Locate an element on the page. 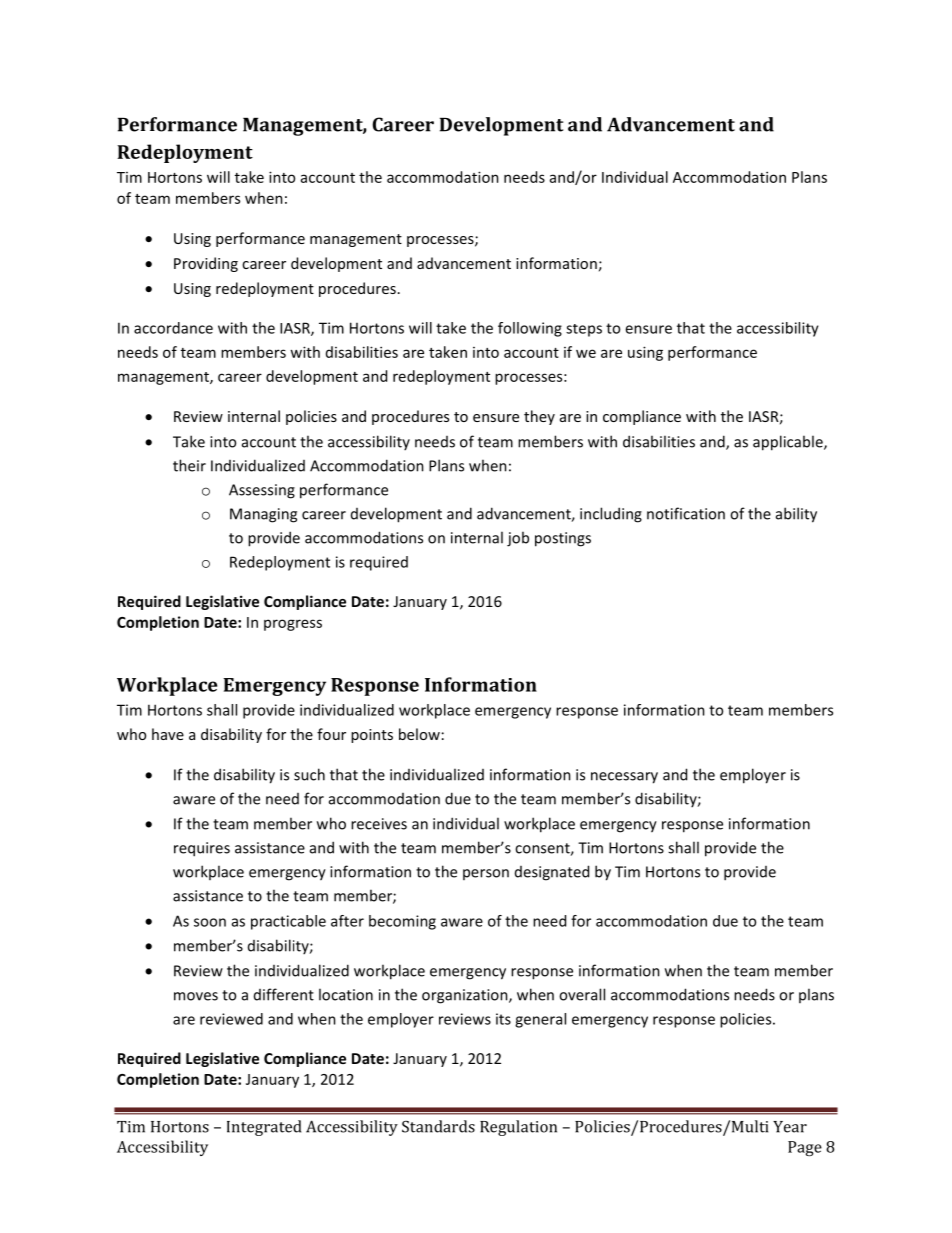 This image has width=952, height=1233. necessary is located at coordinates (624, 778).
